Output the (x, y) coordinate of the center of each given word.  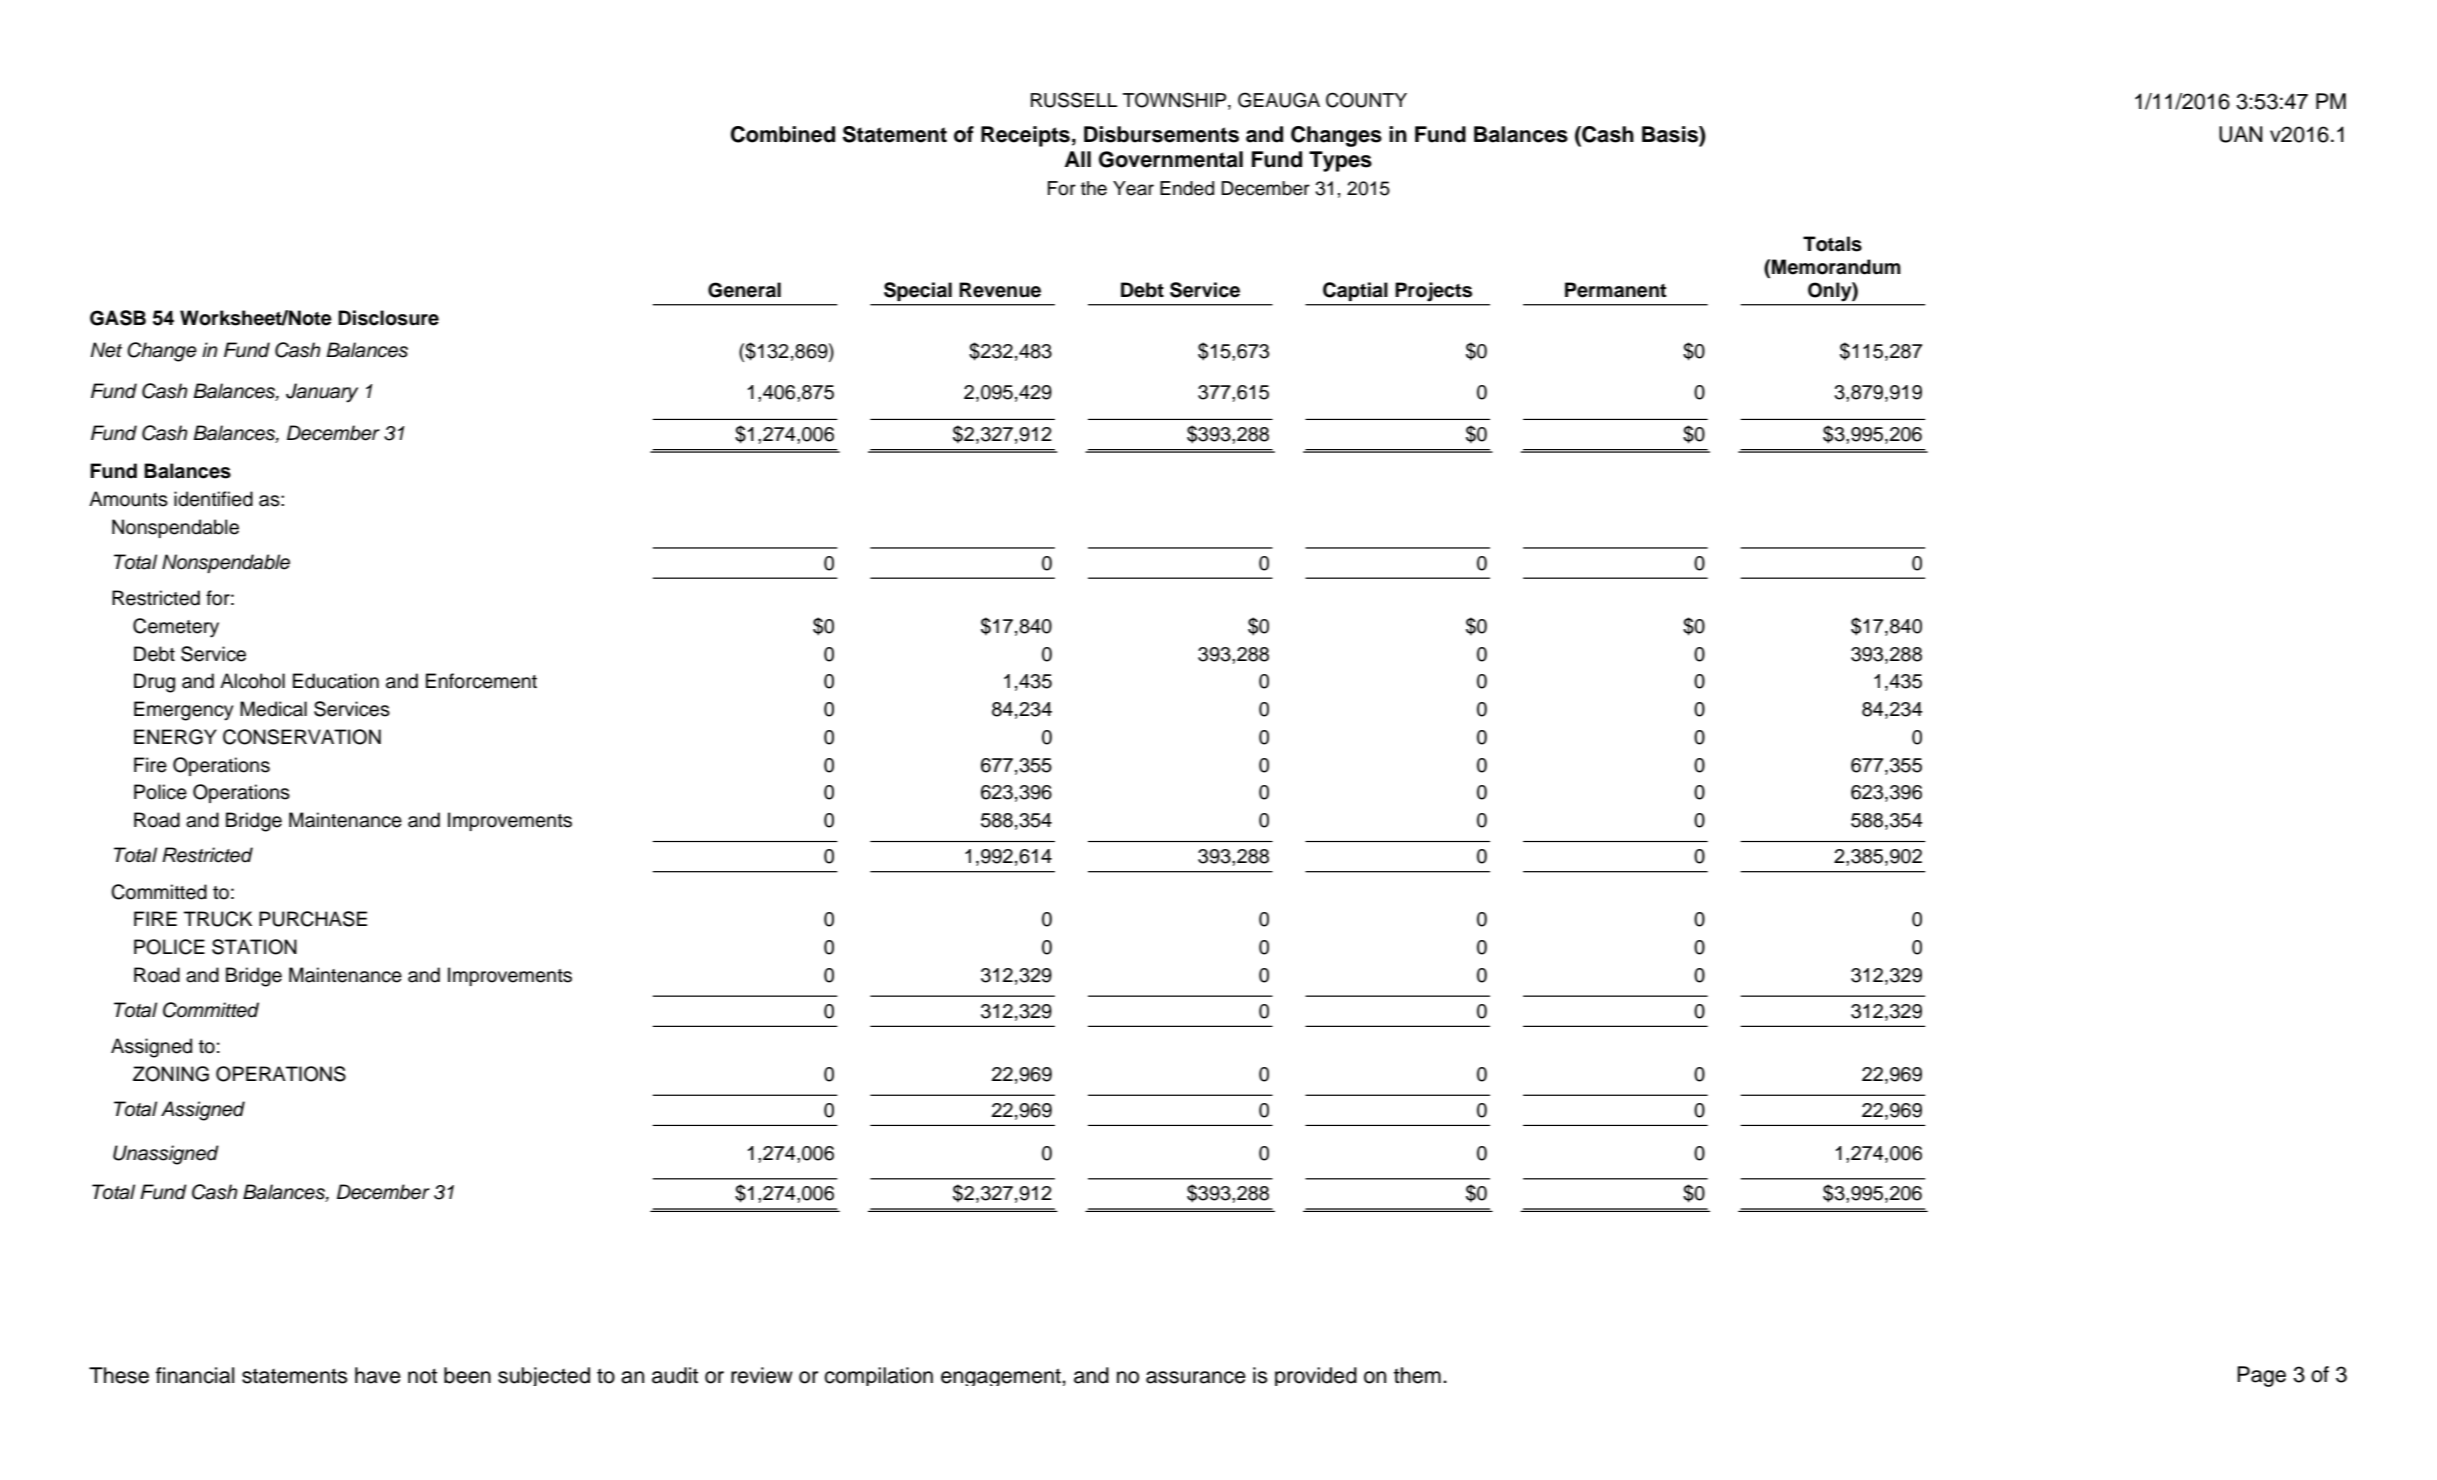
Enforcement (481, 681)
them (1417, 1375)
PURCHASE (313, 919)
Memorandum (1836, 267)
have (378, 1375)
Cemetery (176, 628)
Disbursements (1161, 134)
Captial (1355, 291)
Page (2261, 1376)
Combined (783, 134)
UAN (2240, 134)
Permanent (1615, 290)
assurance (1196, 1377)
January (322, 393)
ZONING (171, 1074)
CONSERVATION (302, 737)
